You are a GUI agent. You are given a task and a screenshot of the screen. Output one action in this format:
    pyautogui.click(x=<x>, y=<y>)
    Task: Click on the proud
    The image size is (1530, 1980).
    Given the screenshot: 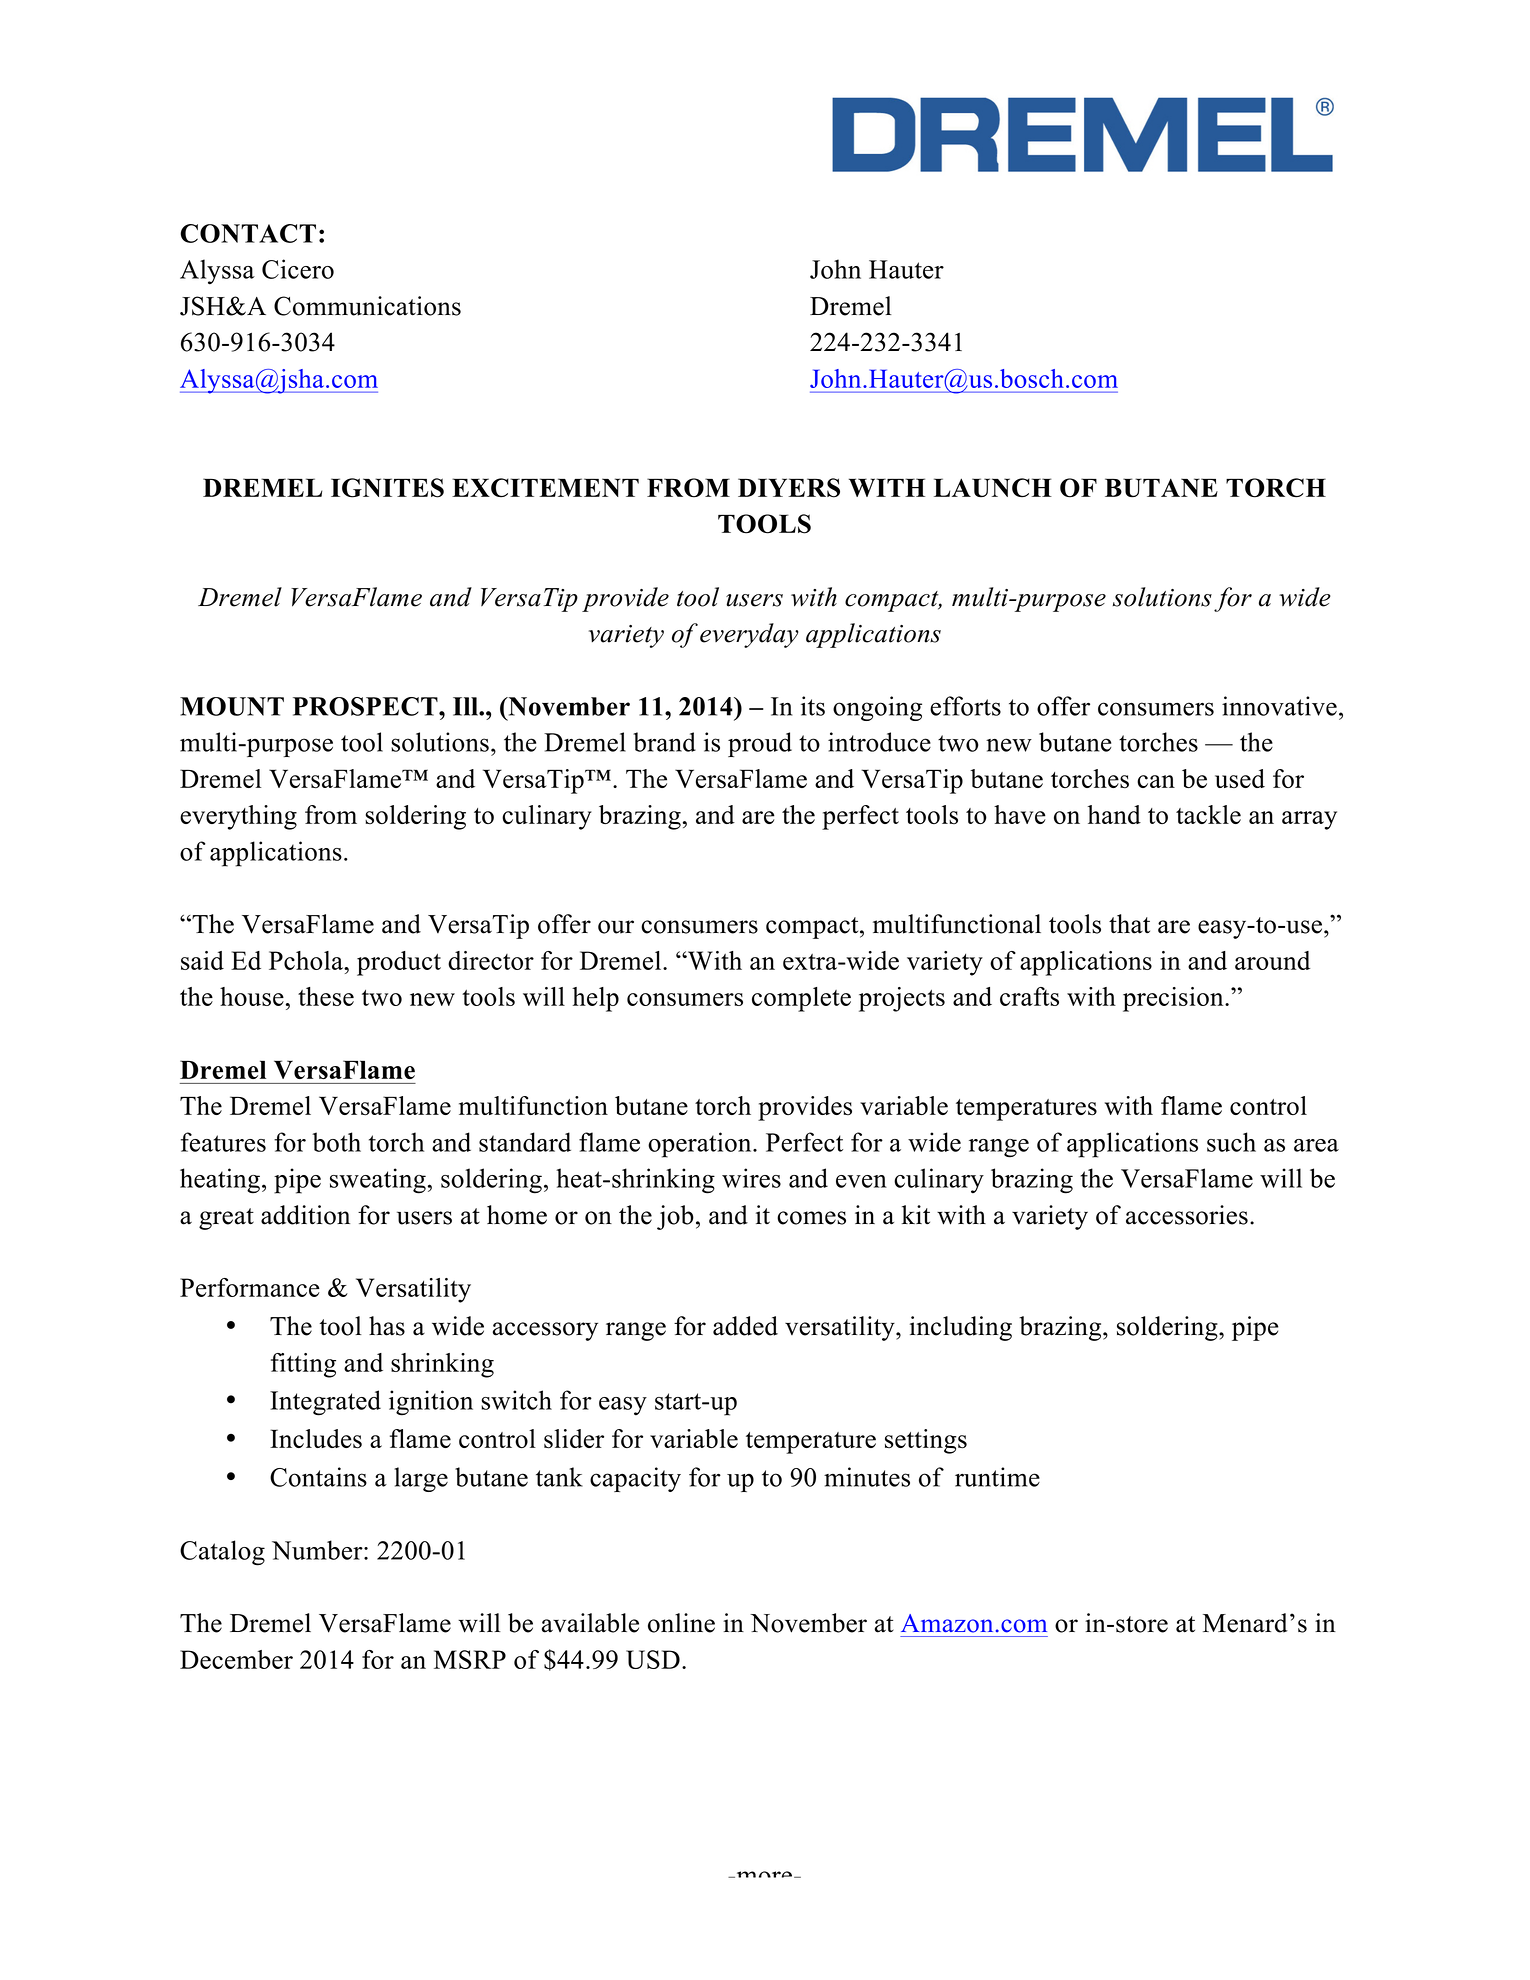 What is the action you would take?
    pyautogui.click(x=760, y=744)
